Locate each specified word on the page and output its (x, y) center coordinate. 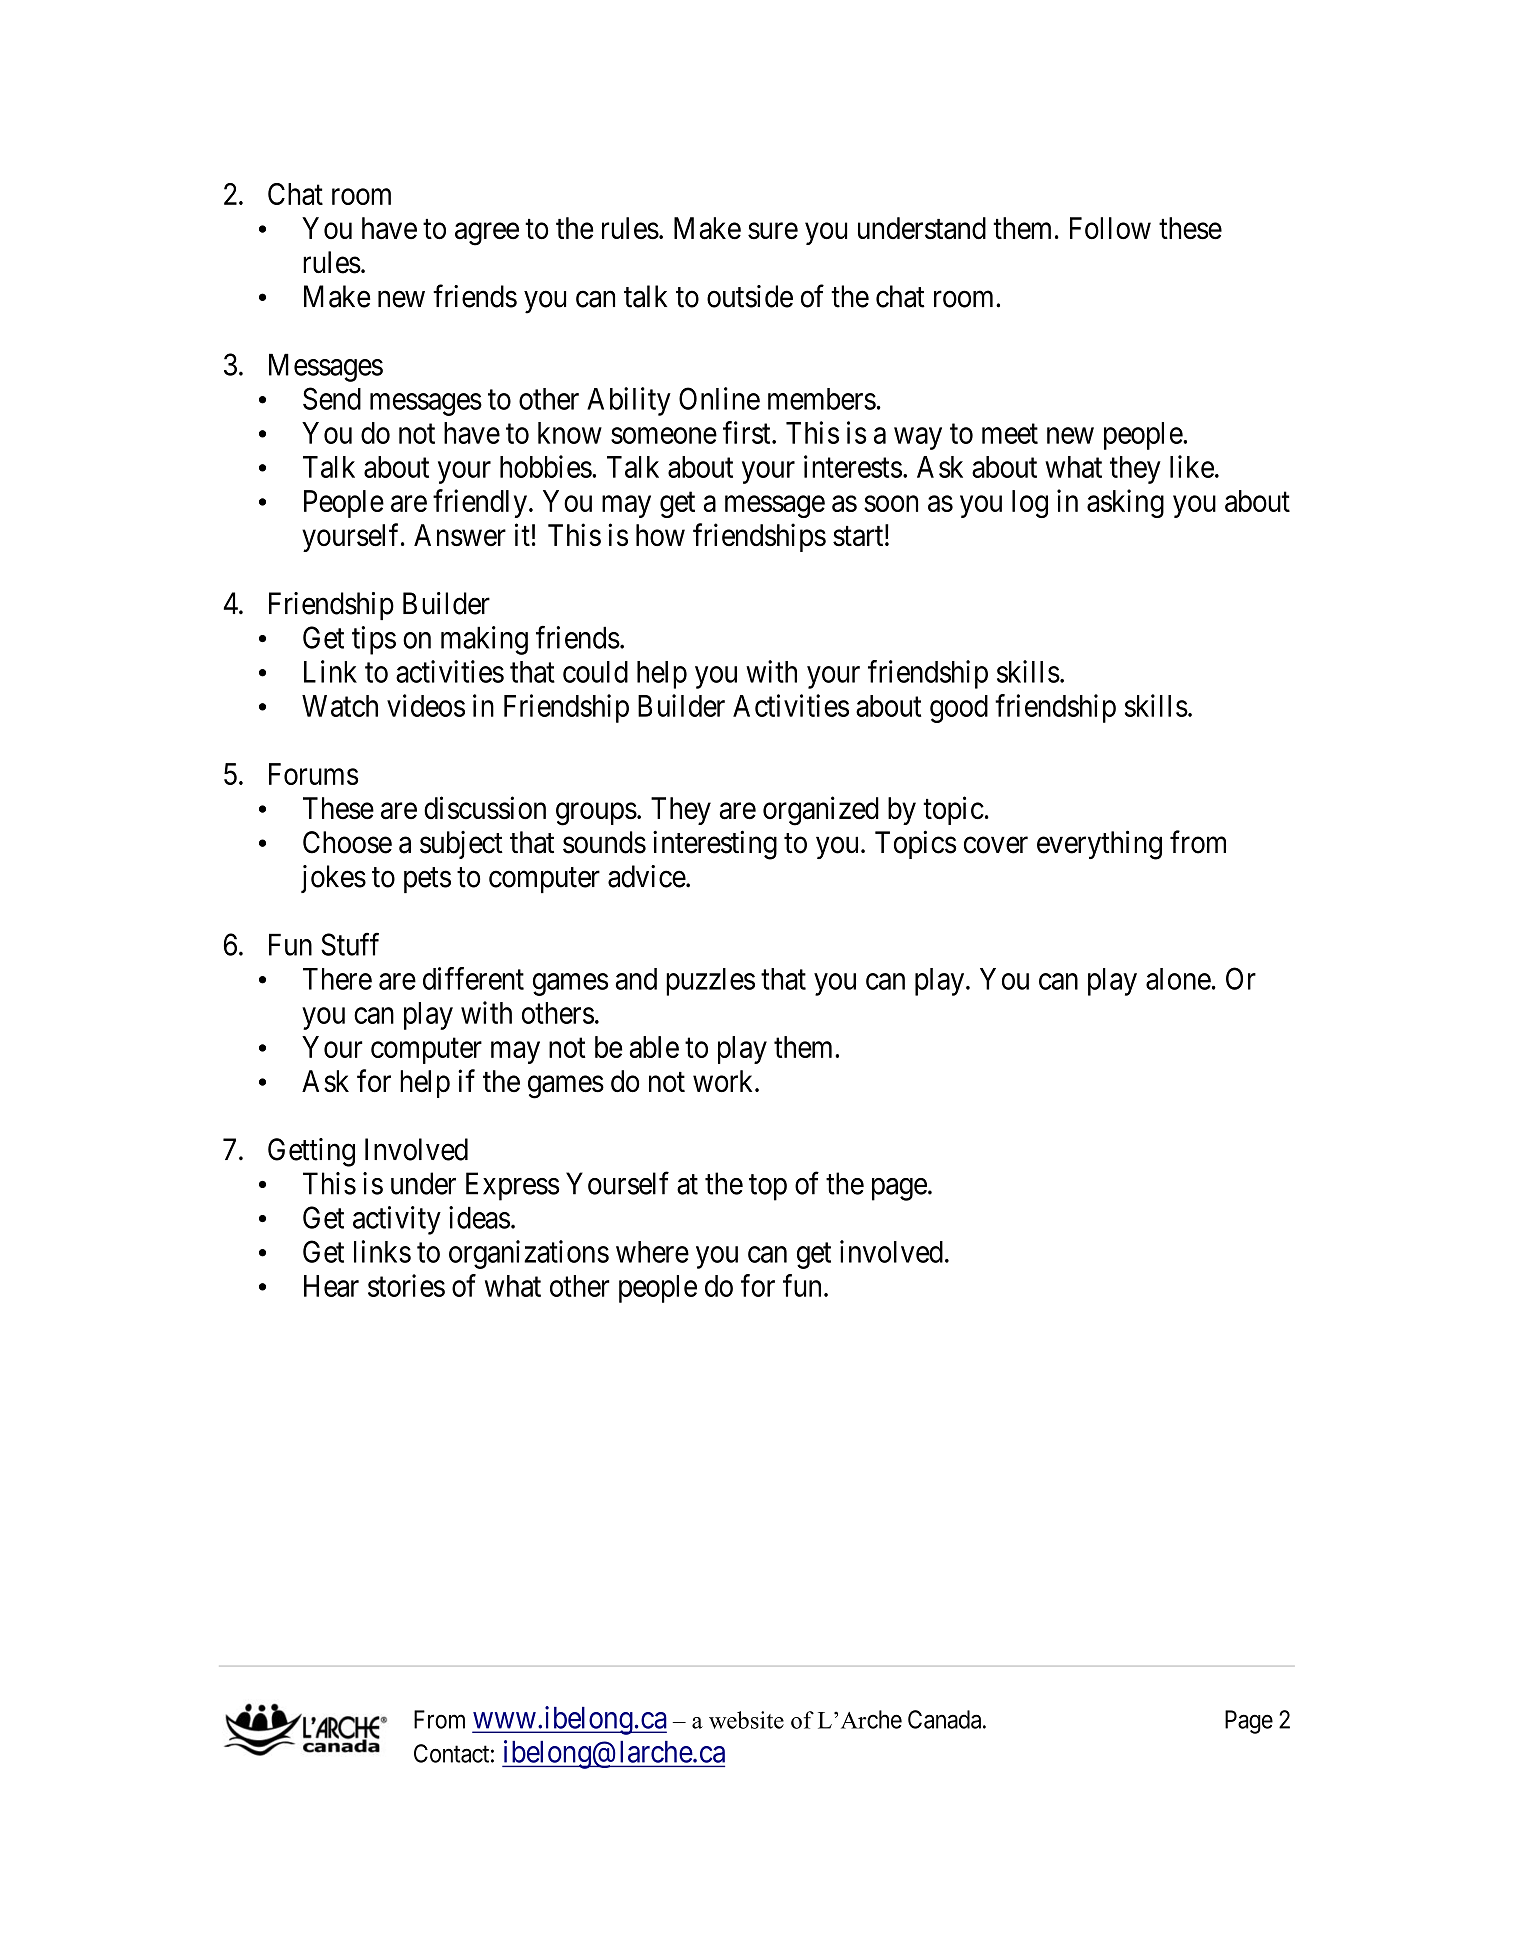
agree (487, 234)
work (724, 1081)
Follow (1110, 228)
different (473, 978)
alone (1178, 979)
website (746, 1720)
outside (750, 296)
